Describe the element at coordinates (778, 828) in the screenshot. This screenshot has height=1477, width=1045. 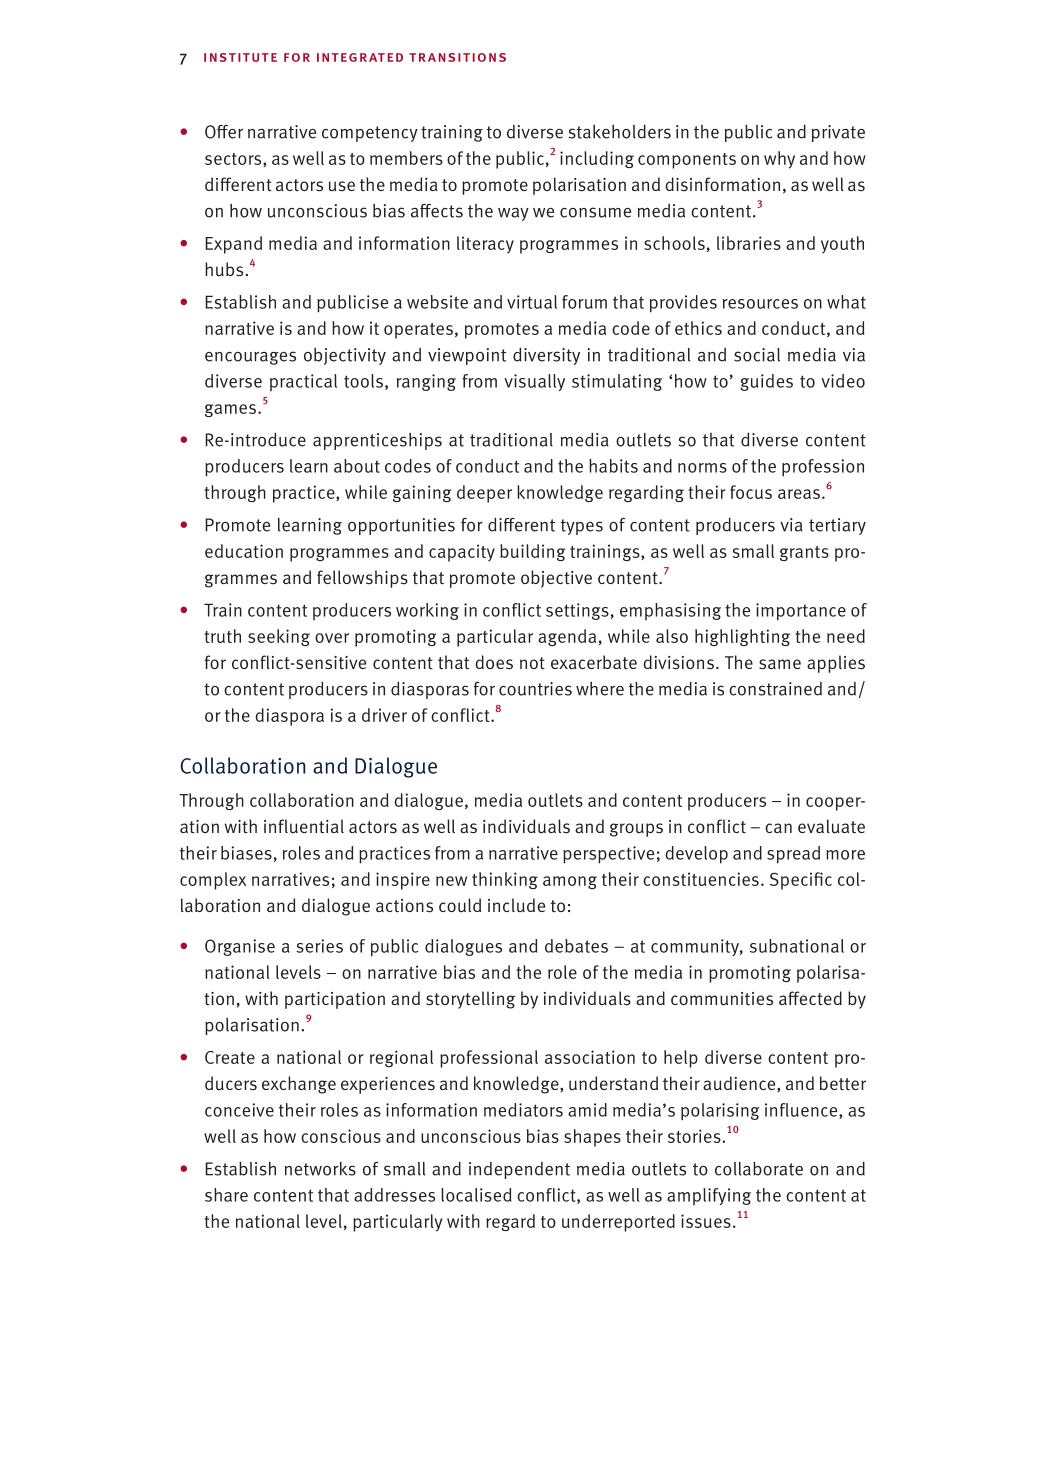
I see `can` at that location.
